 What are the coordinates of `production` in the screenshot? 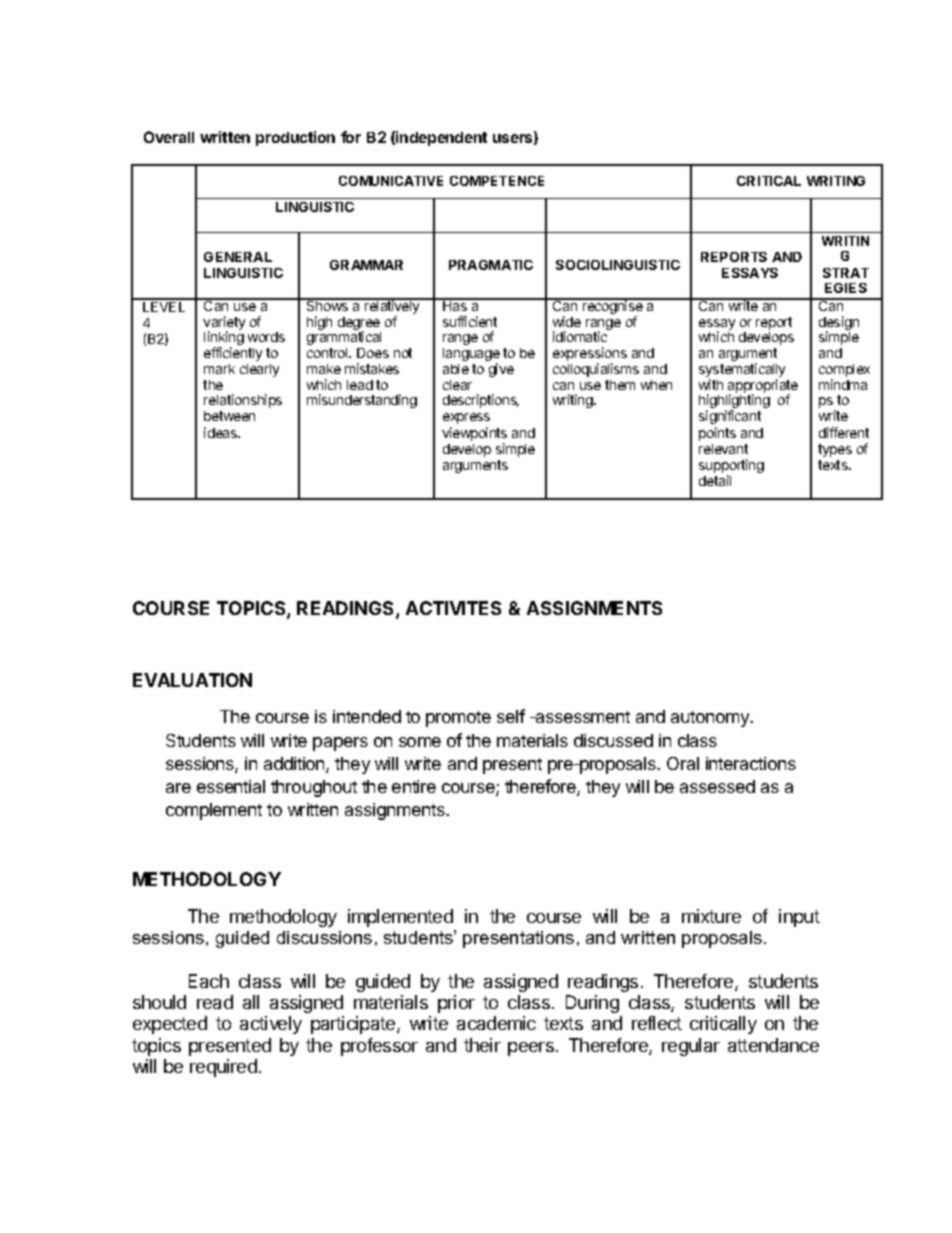 It's located at (295, 138).
